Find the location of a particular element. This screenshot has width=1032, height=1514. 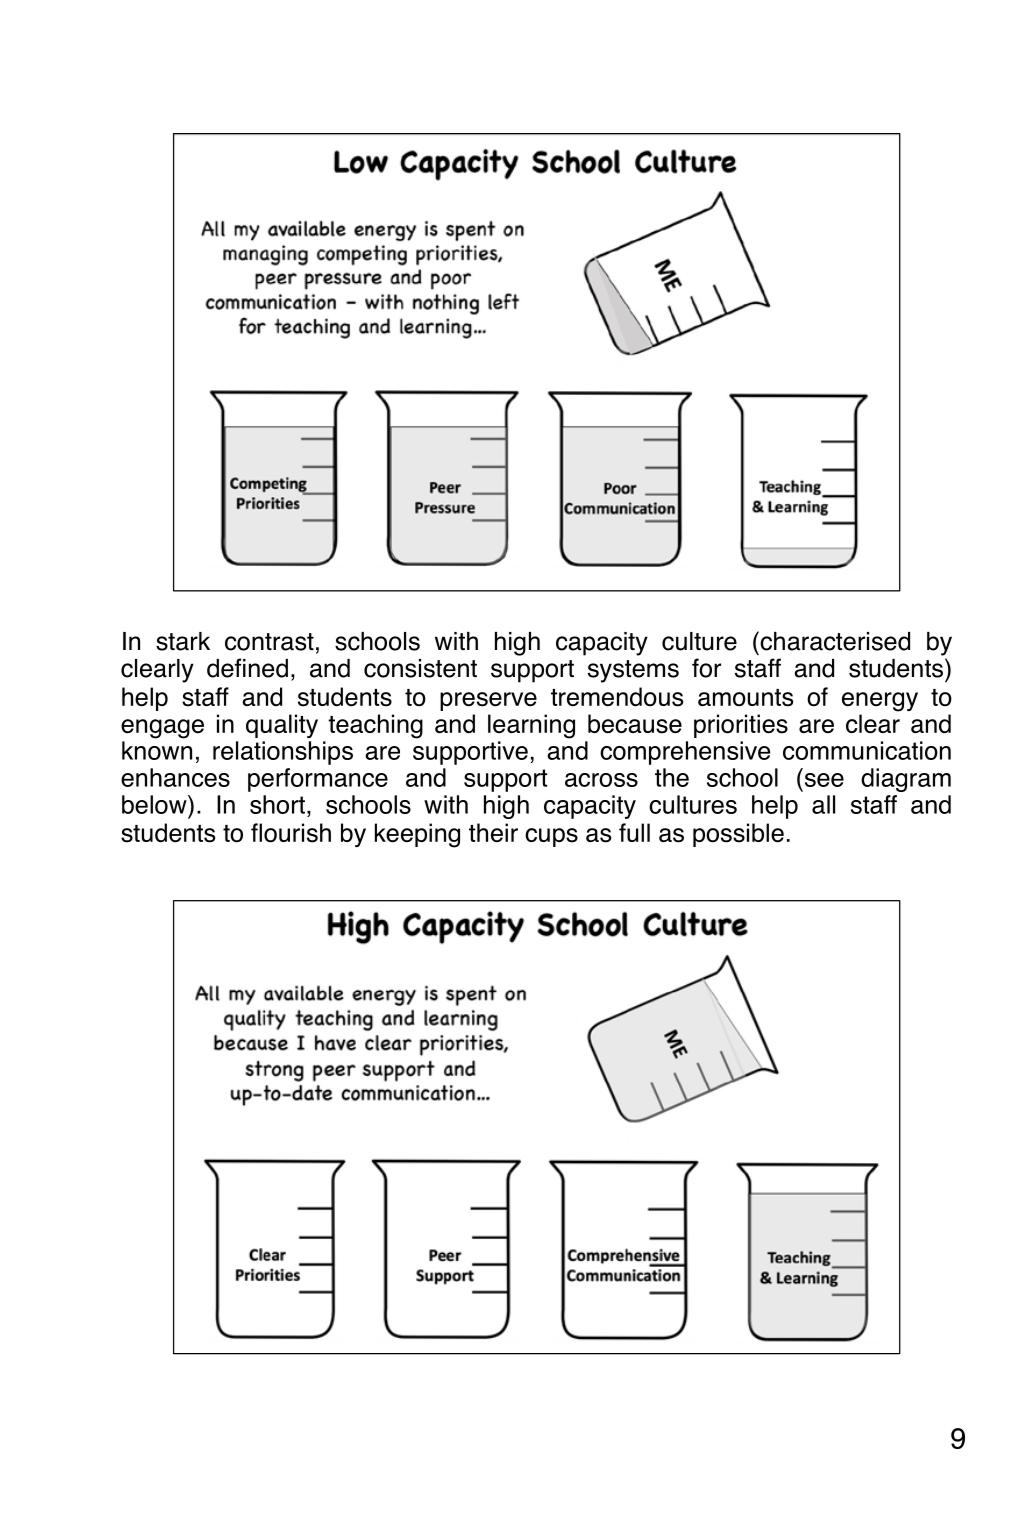

learning is located at coordinates (531, 726).
